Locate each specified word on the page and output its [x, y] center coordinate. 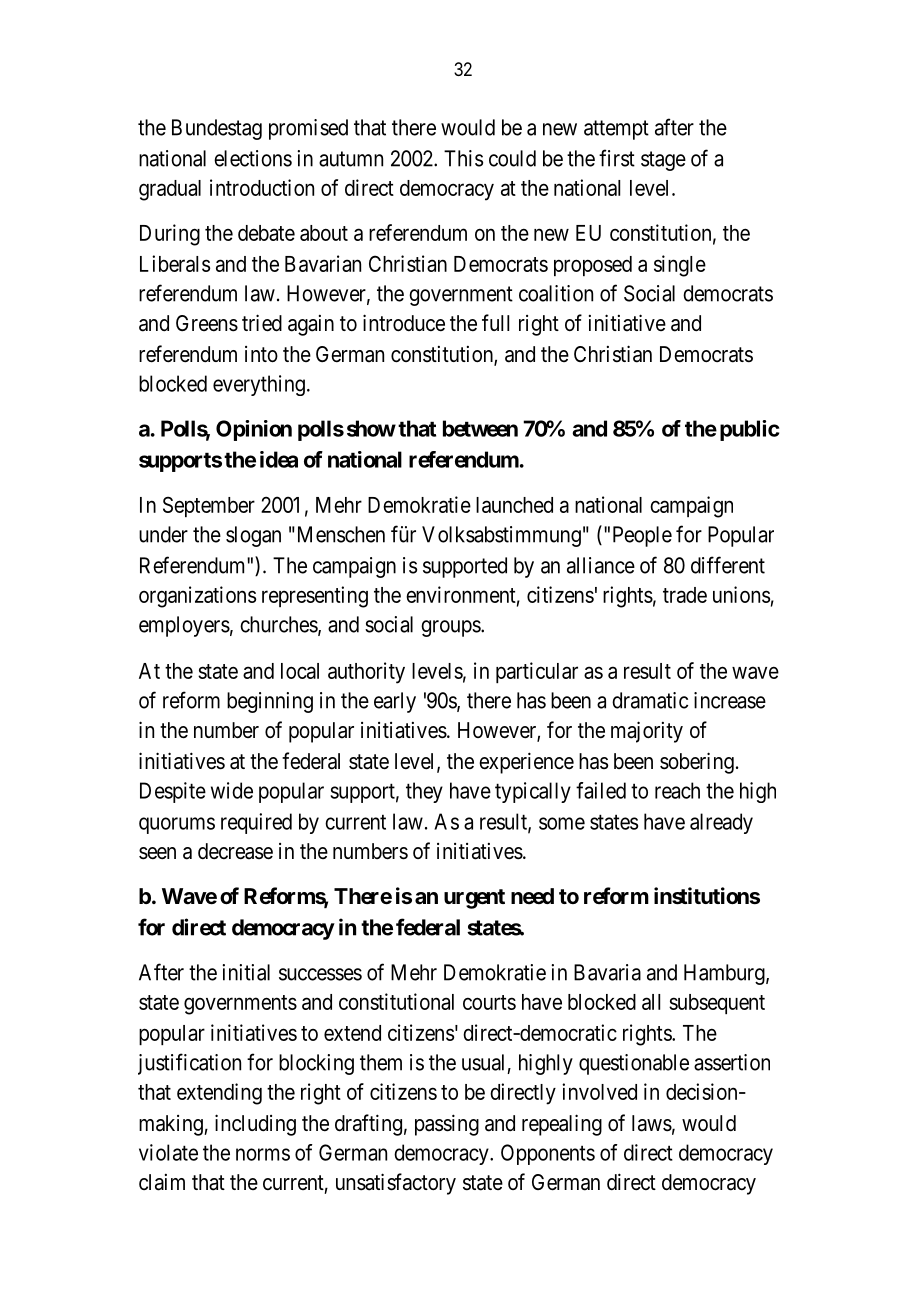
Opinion [254, 430]
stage [663, 161]
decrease [235, 851]
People [642, 536]
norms [263, 1154]
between [480, 428]
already [721, 823]
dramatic [650, 700]
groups [451, 628]
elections [253, 158]
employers [184, 626]
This [463, 158]
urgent [474, 899]
